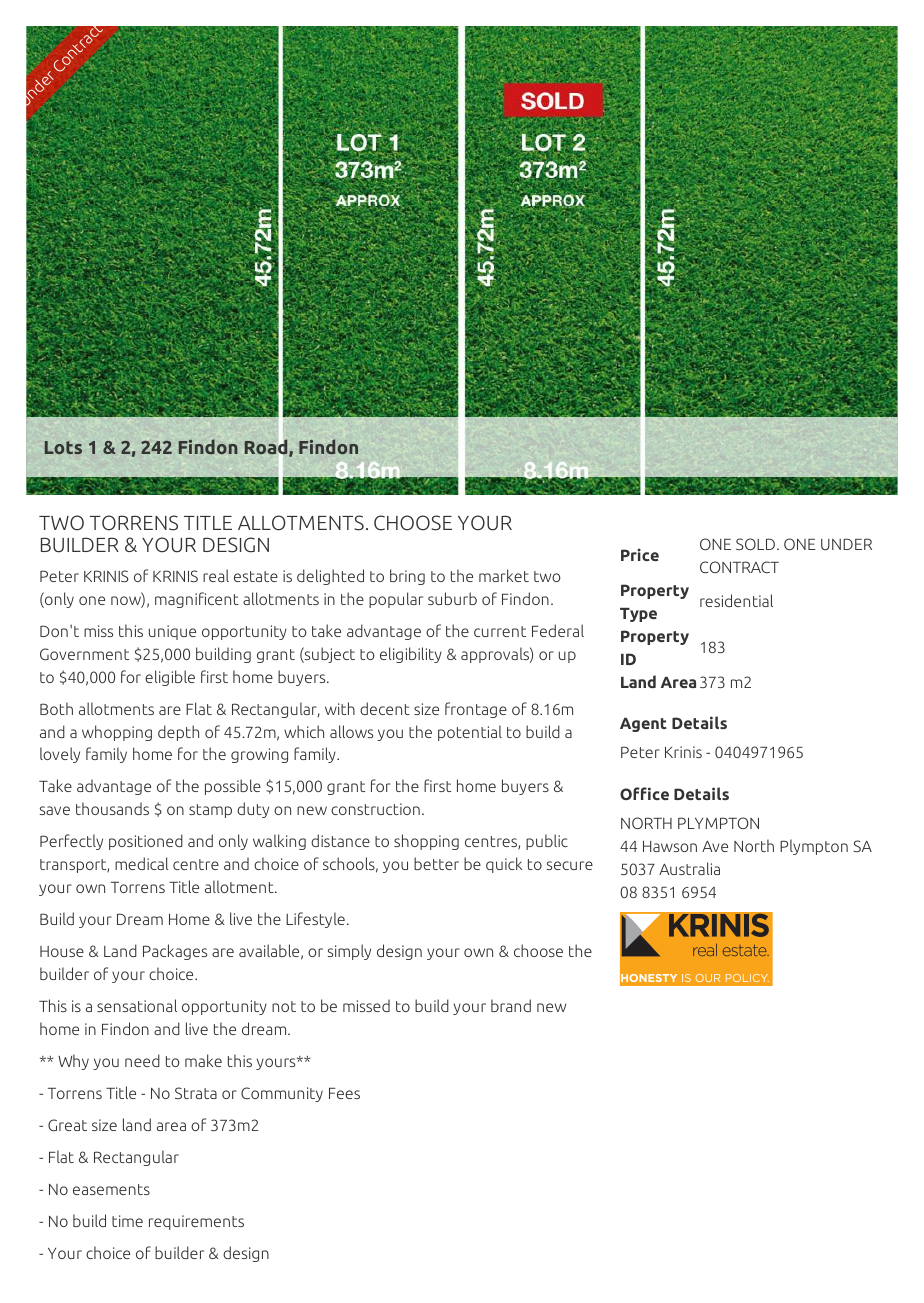  Describe the element at coordinates (640, 554) in the screenshot. I see `Price` at that location.
